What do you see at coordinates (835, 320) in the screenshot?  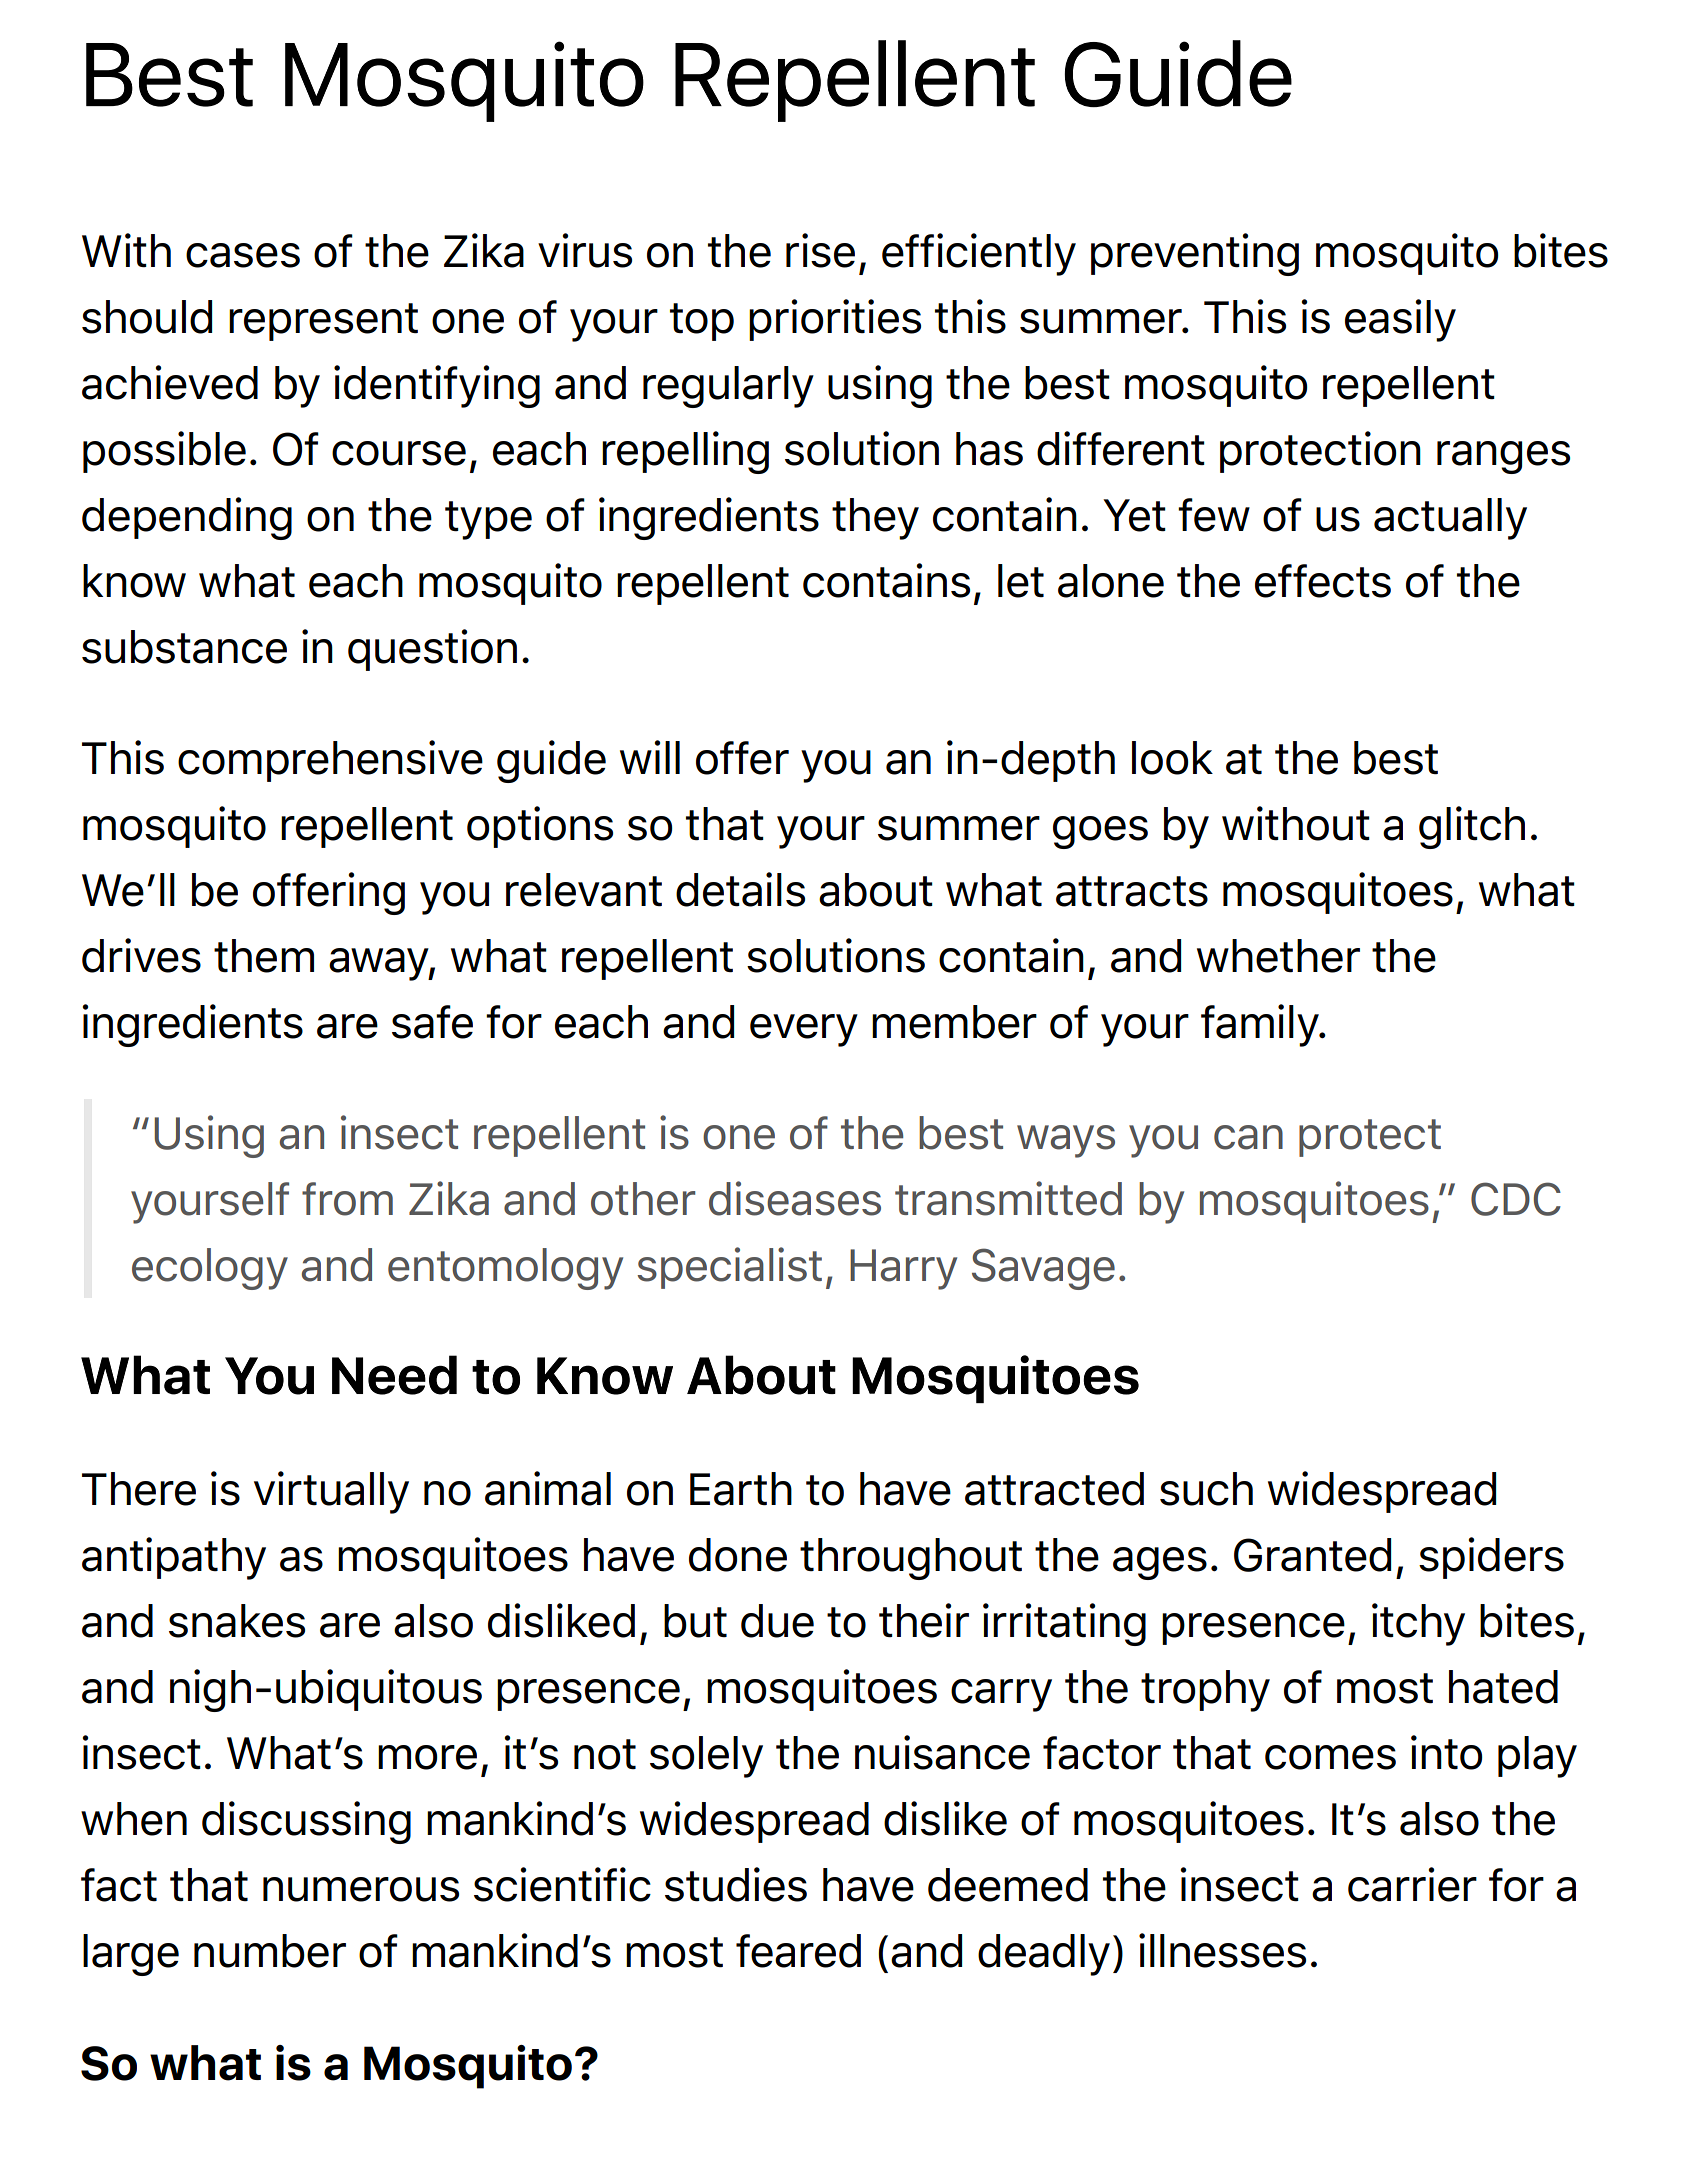 I see `priorities` at bounding box center [835, 320].
